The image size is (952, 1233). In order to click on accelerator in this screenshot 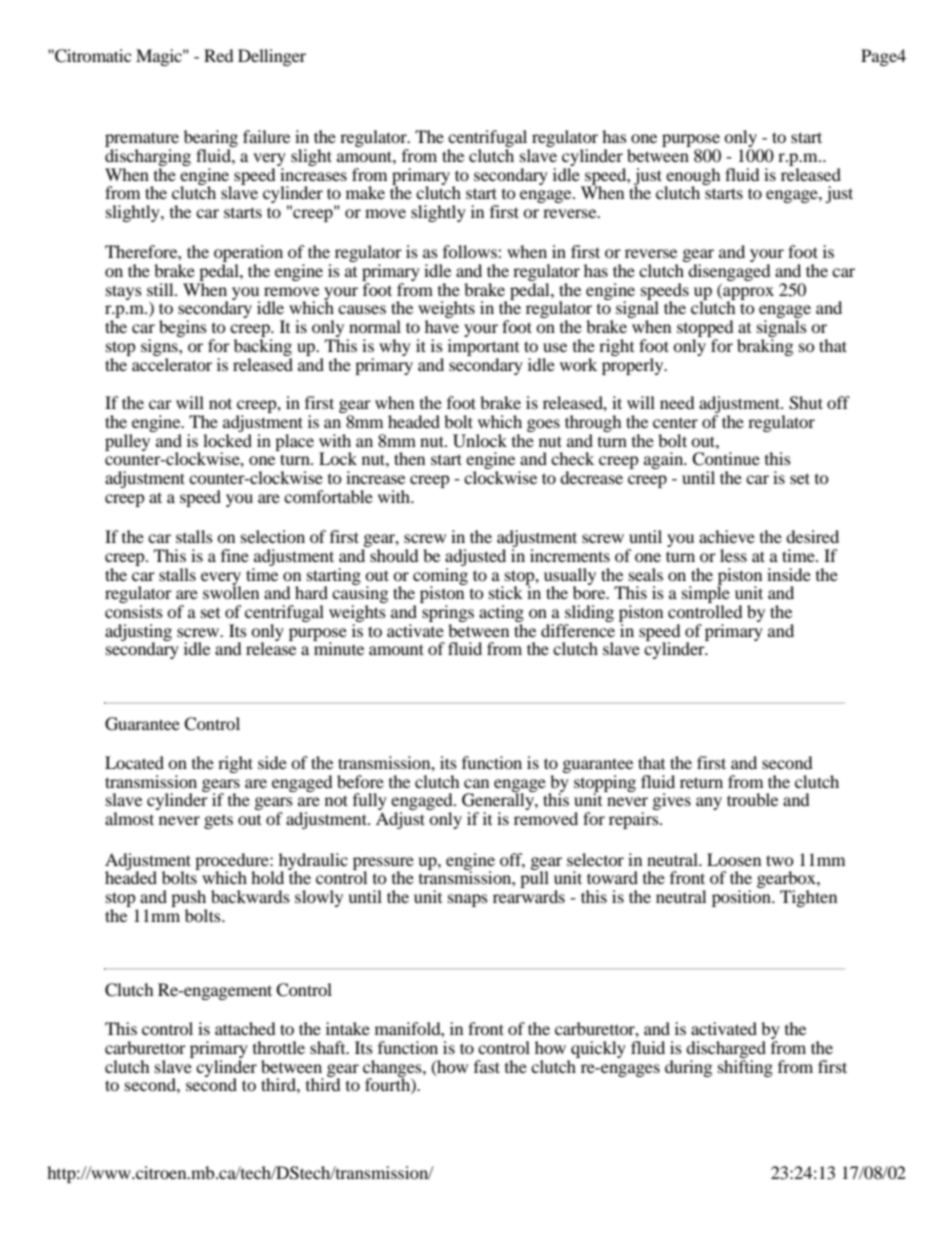, I will do `click(171, 363)`.
